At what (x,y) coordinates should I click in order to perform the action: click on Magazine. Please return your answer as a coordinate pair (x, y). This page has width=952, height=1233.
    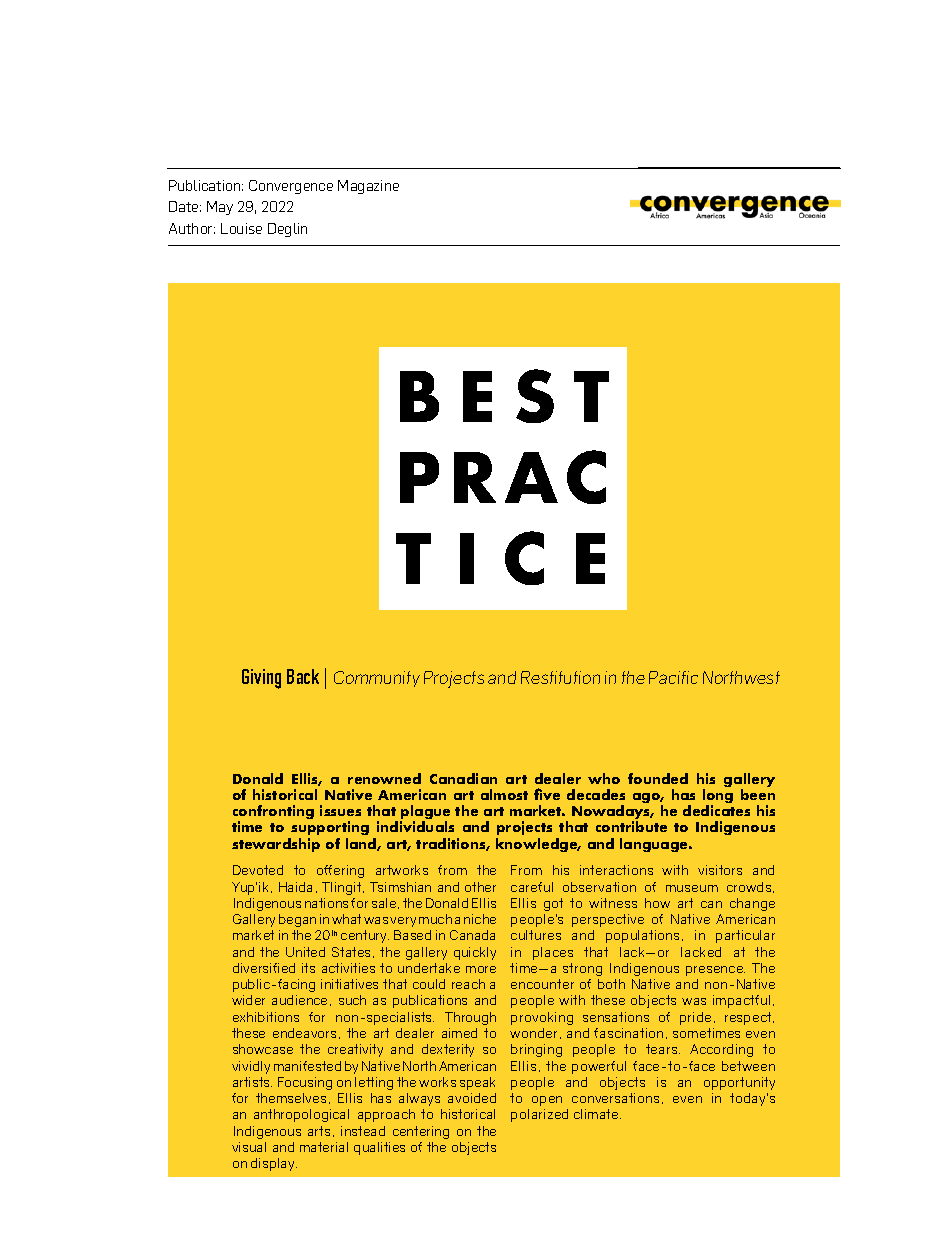
    Looking at the image, I should click on (368, 187).
